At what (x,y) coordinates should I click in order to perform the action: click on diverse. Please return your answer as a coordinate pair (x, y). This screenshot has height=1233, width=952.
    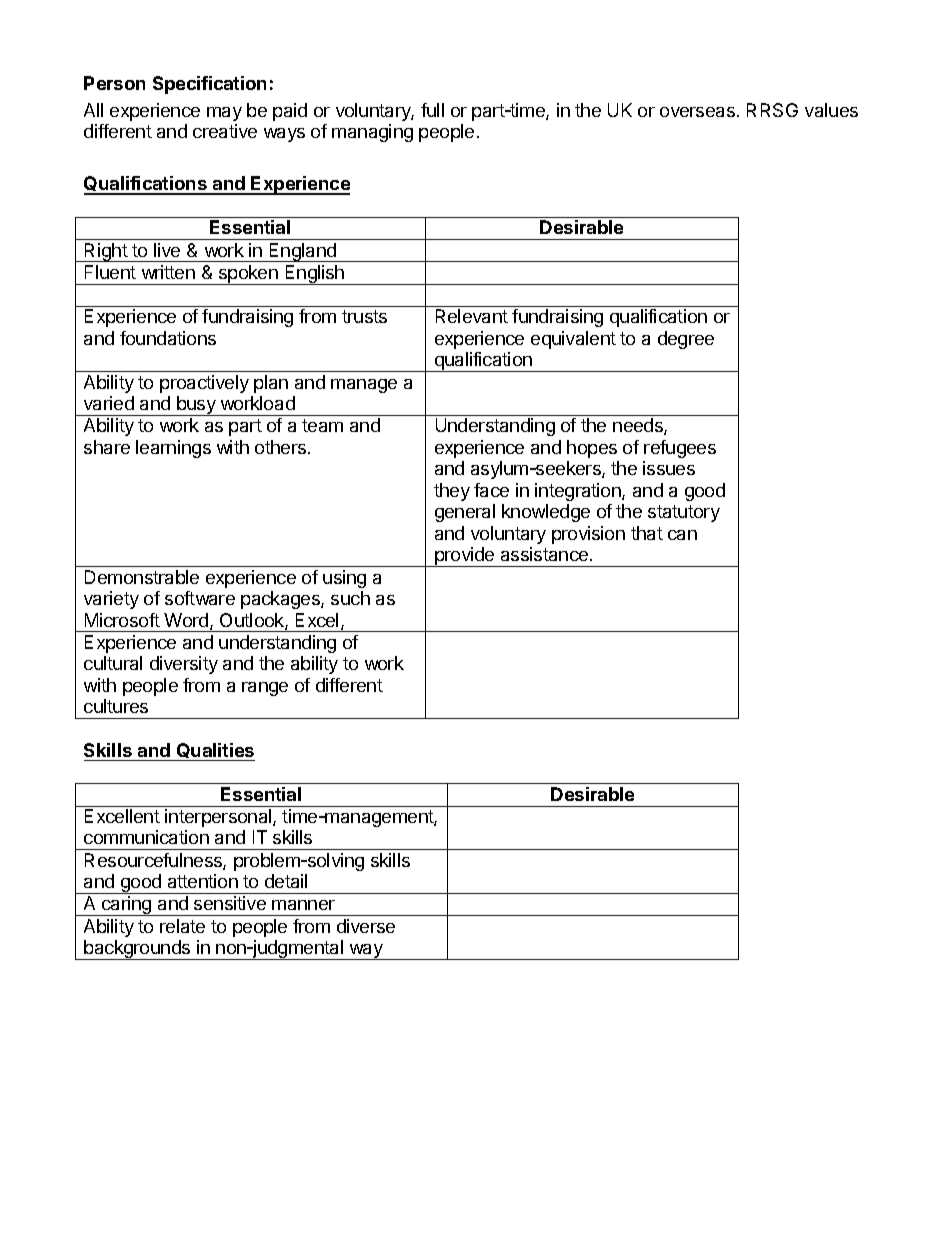
    Looking at the image, I should click on (366, 926).
